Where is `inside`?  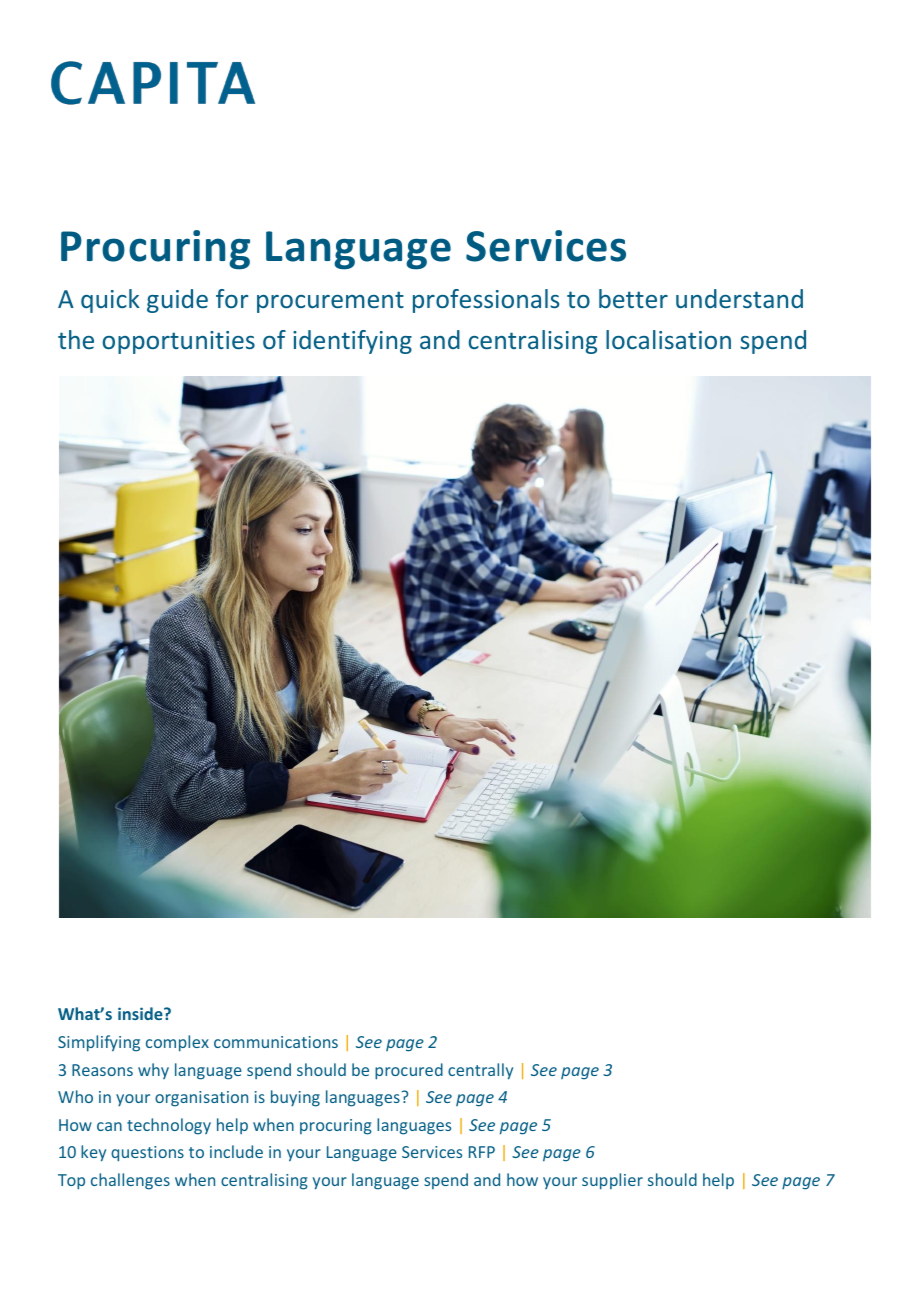 inside is located at coordinates (141, 1013).
